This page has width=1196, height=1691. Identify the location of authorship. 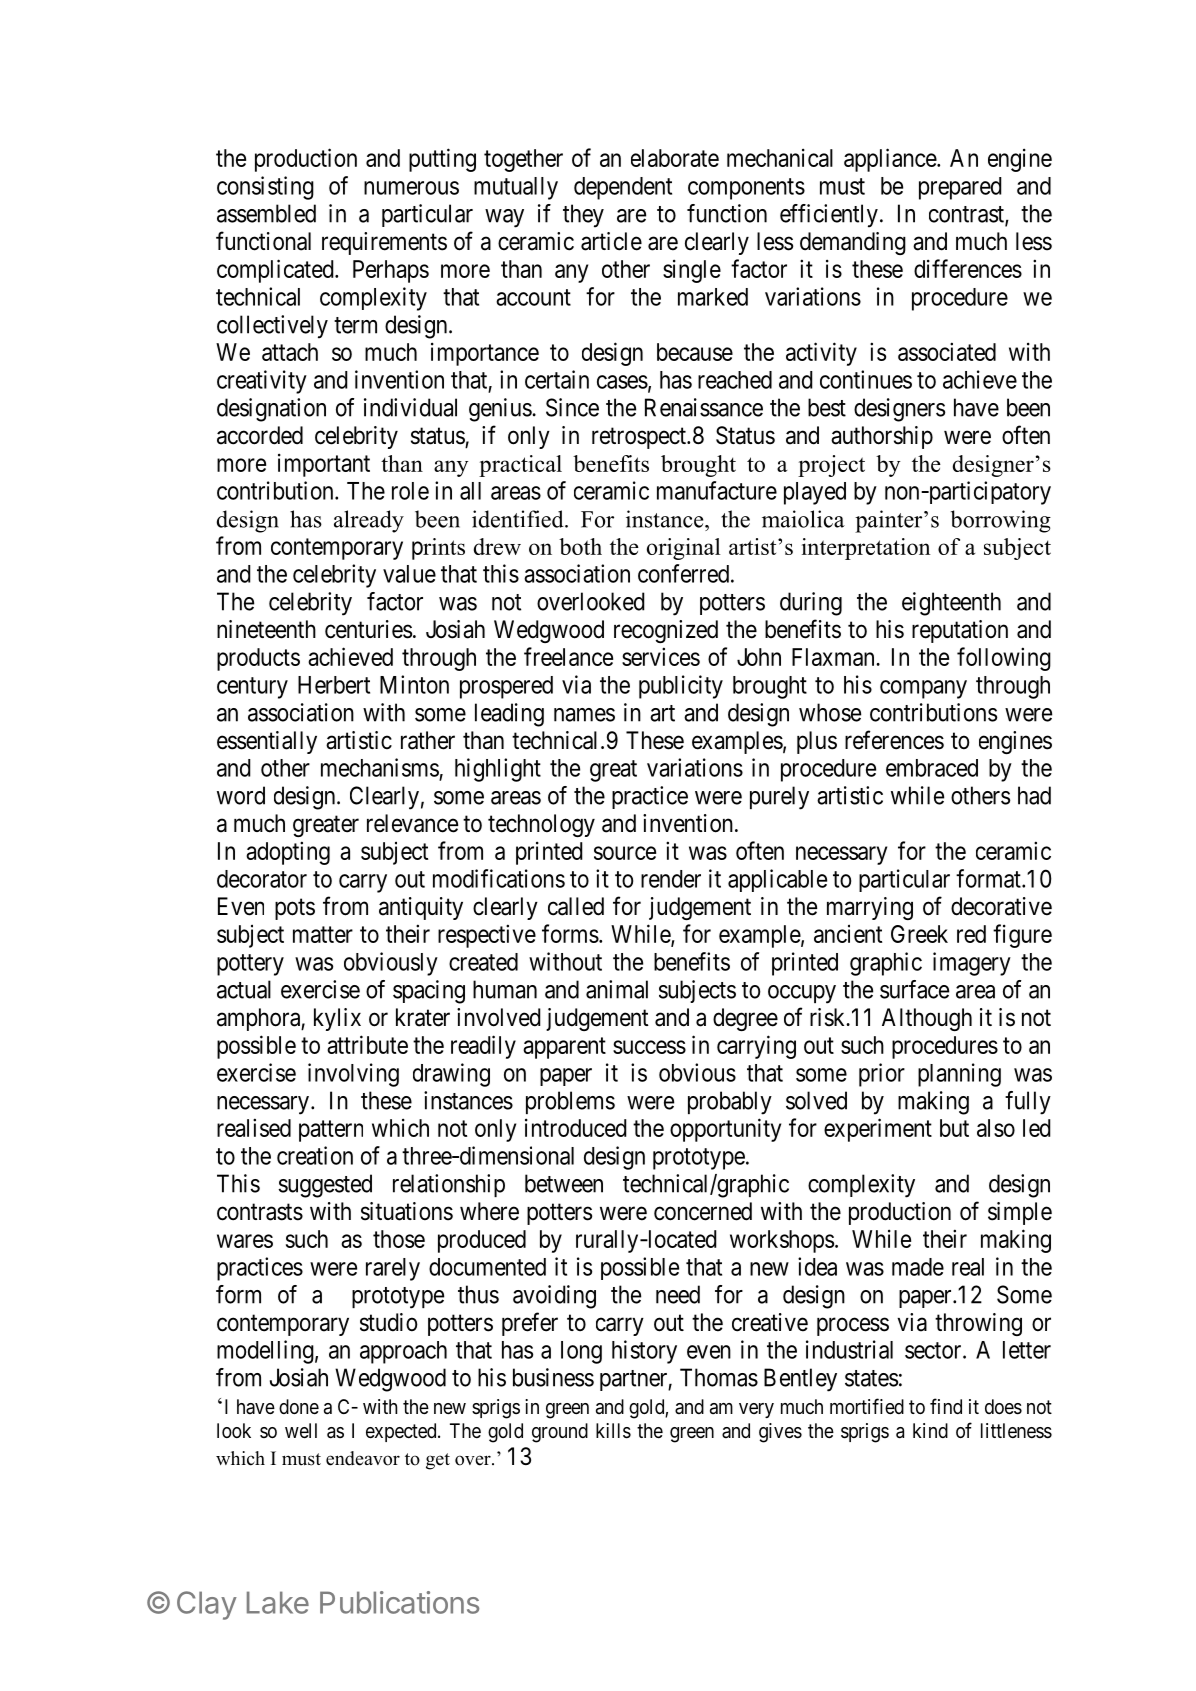
(882, 437).
